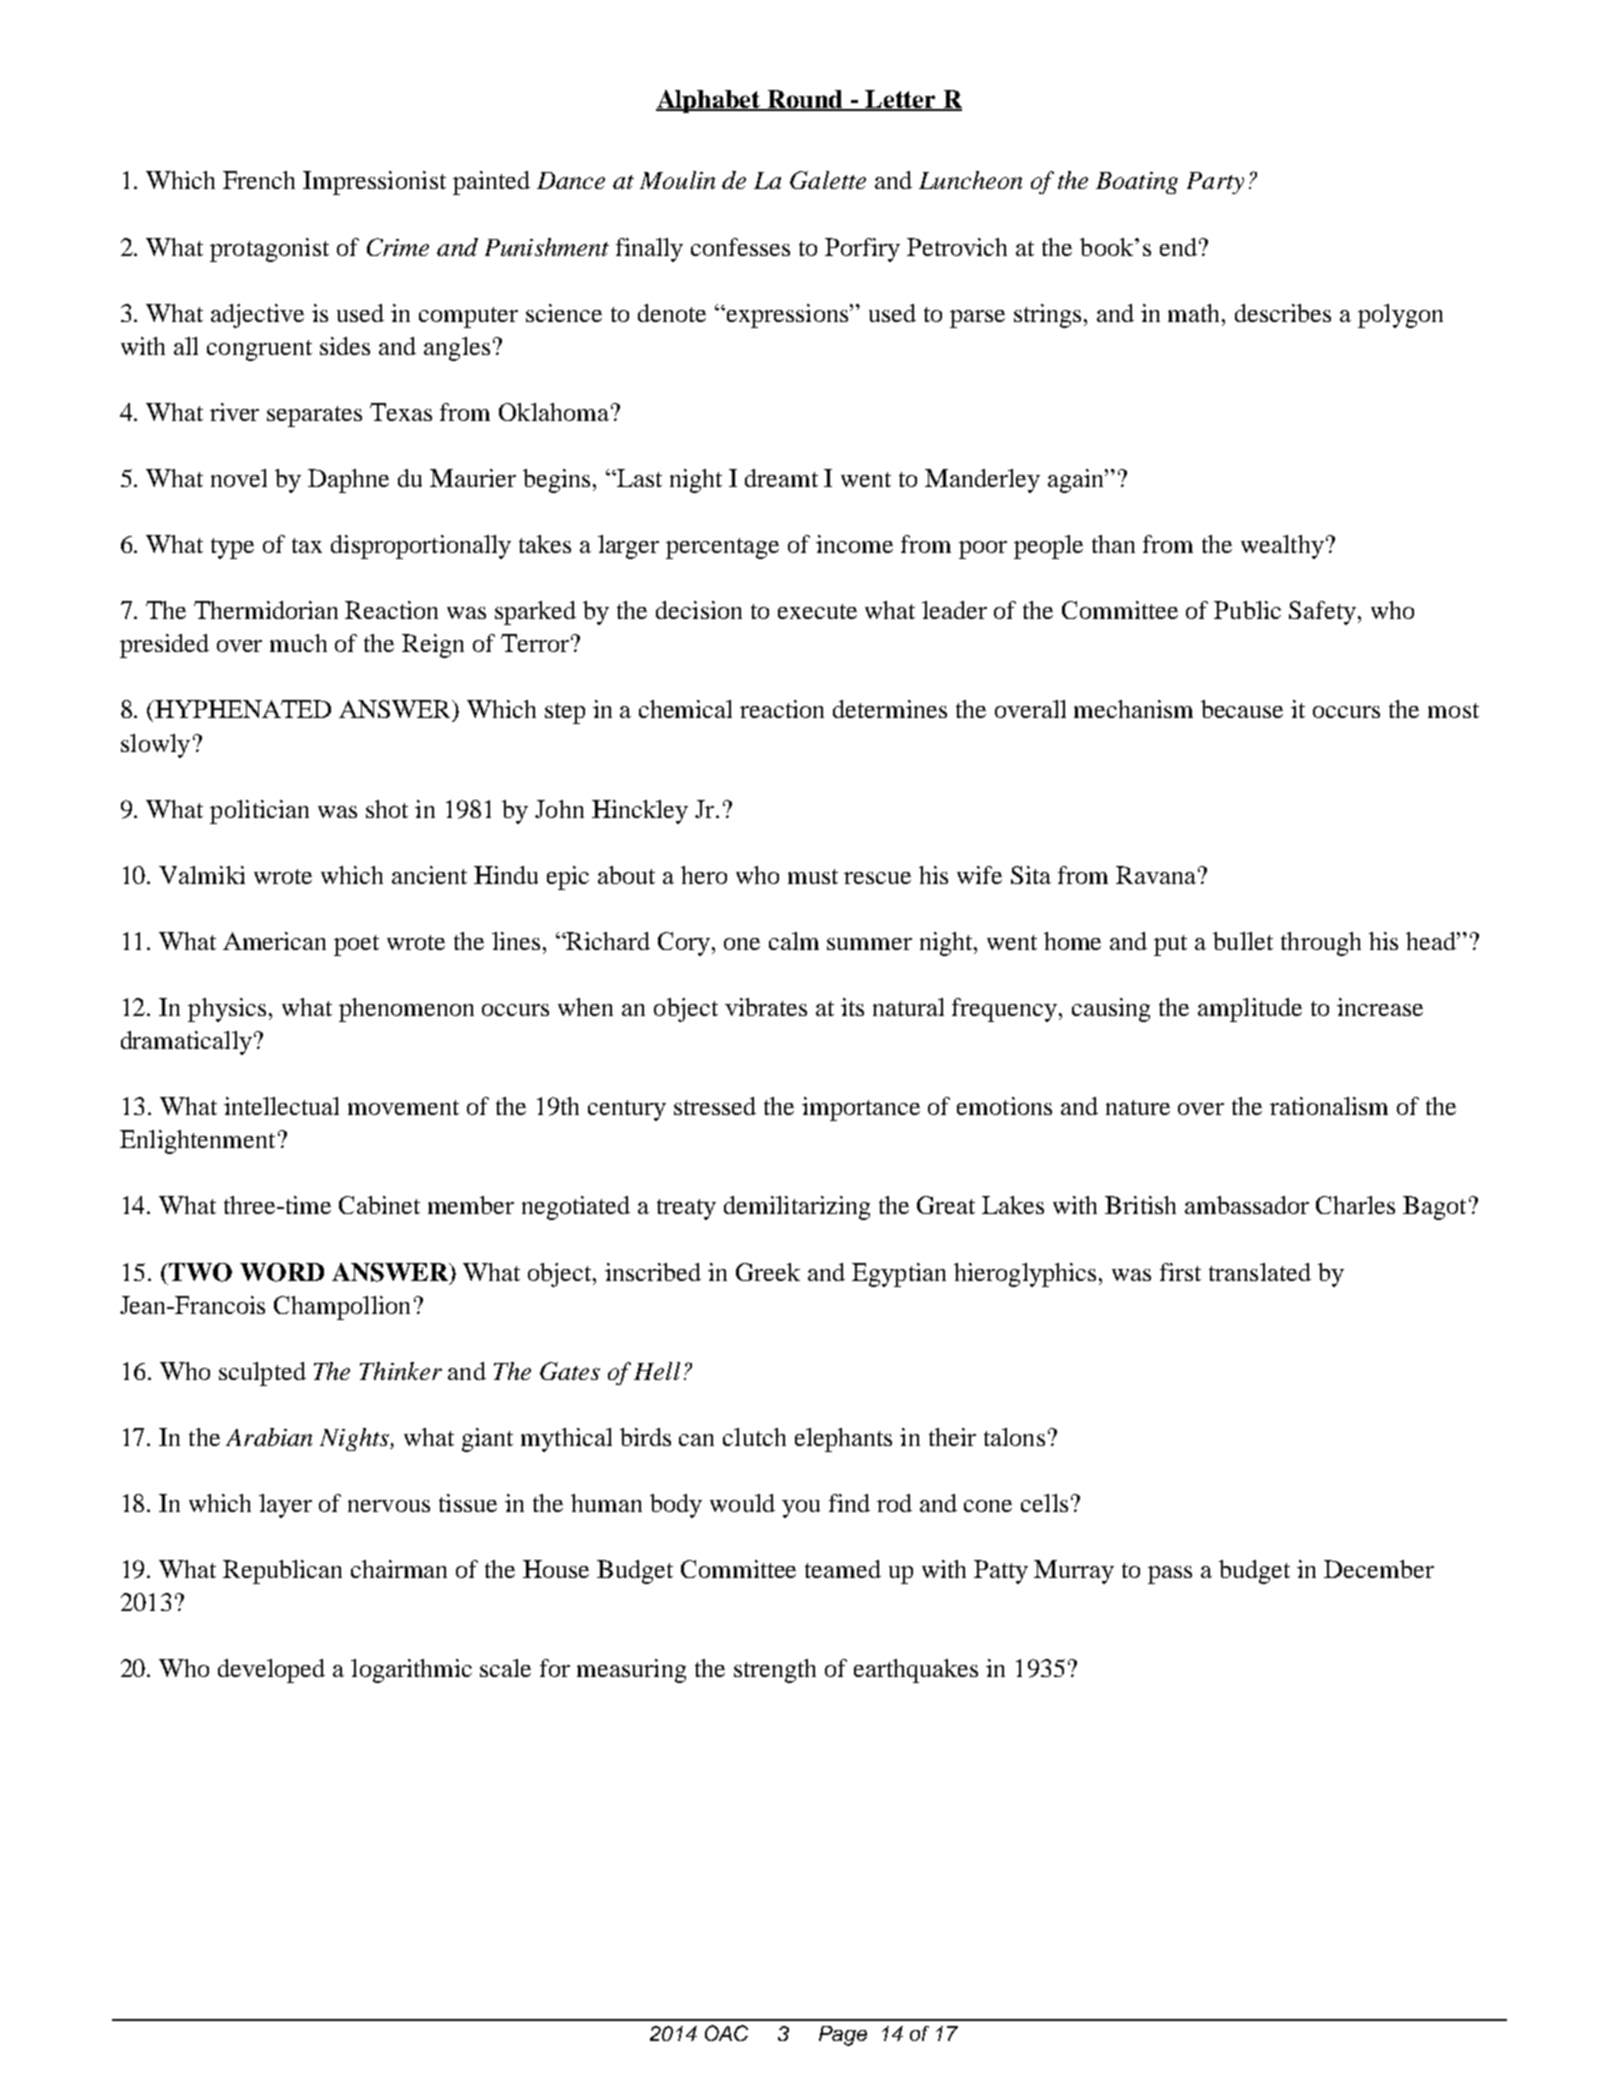 The width and height of the image is (1619, 2095). Describe the element at coordinates (1282, 547) in the image. I see `wealthy` at that location.
